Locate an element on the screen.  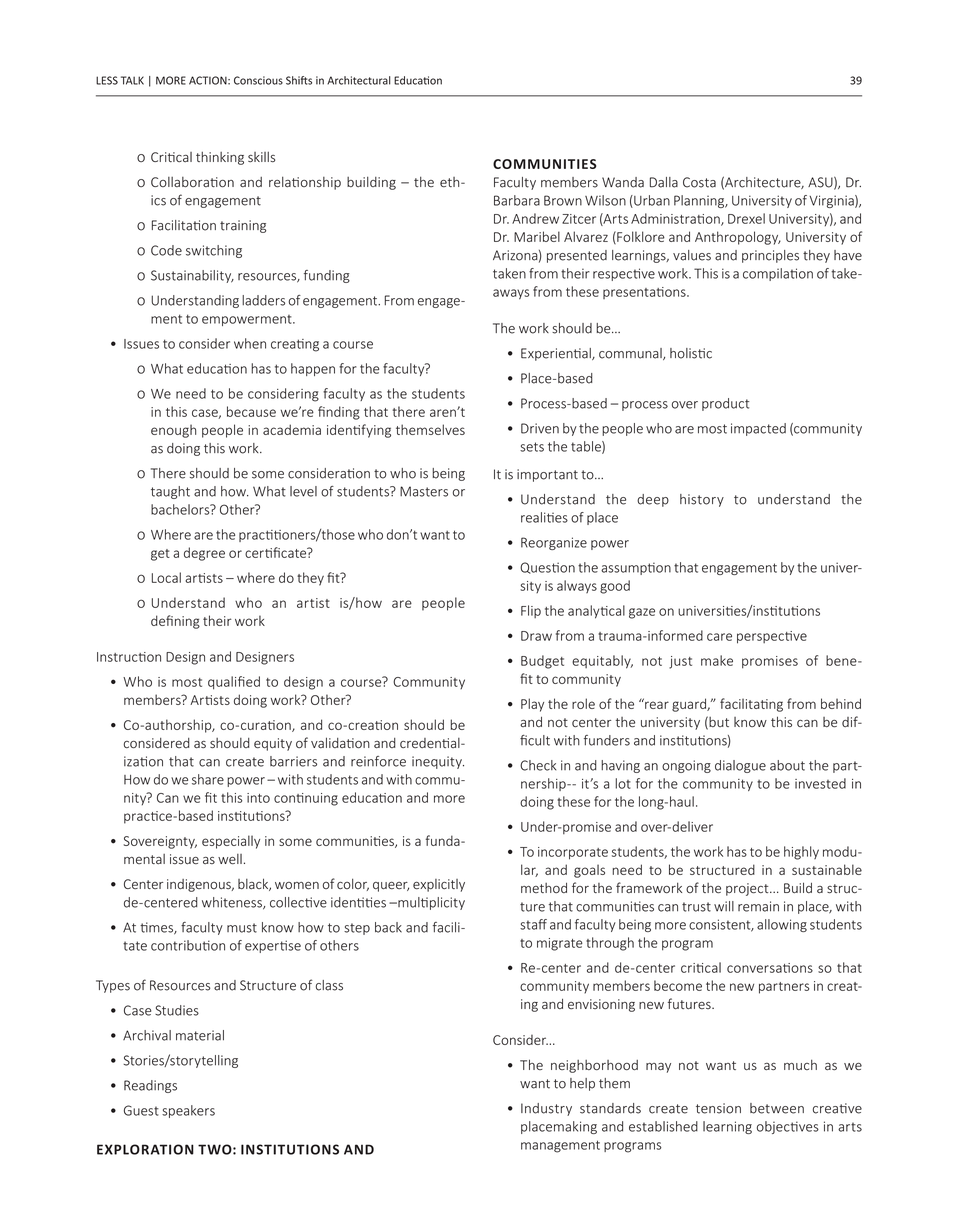
care is located at coordinates (719, 637).
